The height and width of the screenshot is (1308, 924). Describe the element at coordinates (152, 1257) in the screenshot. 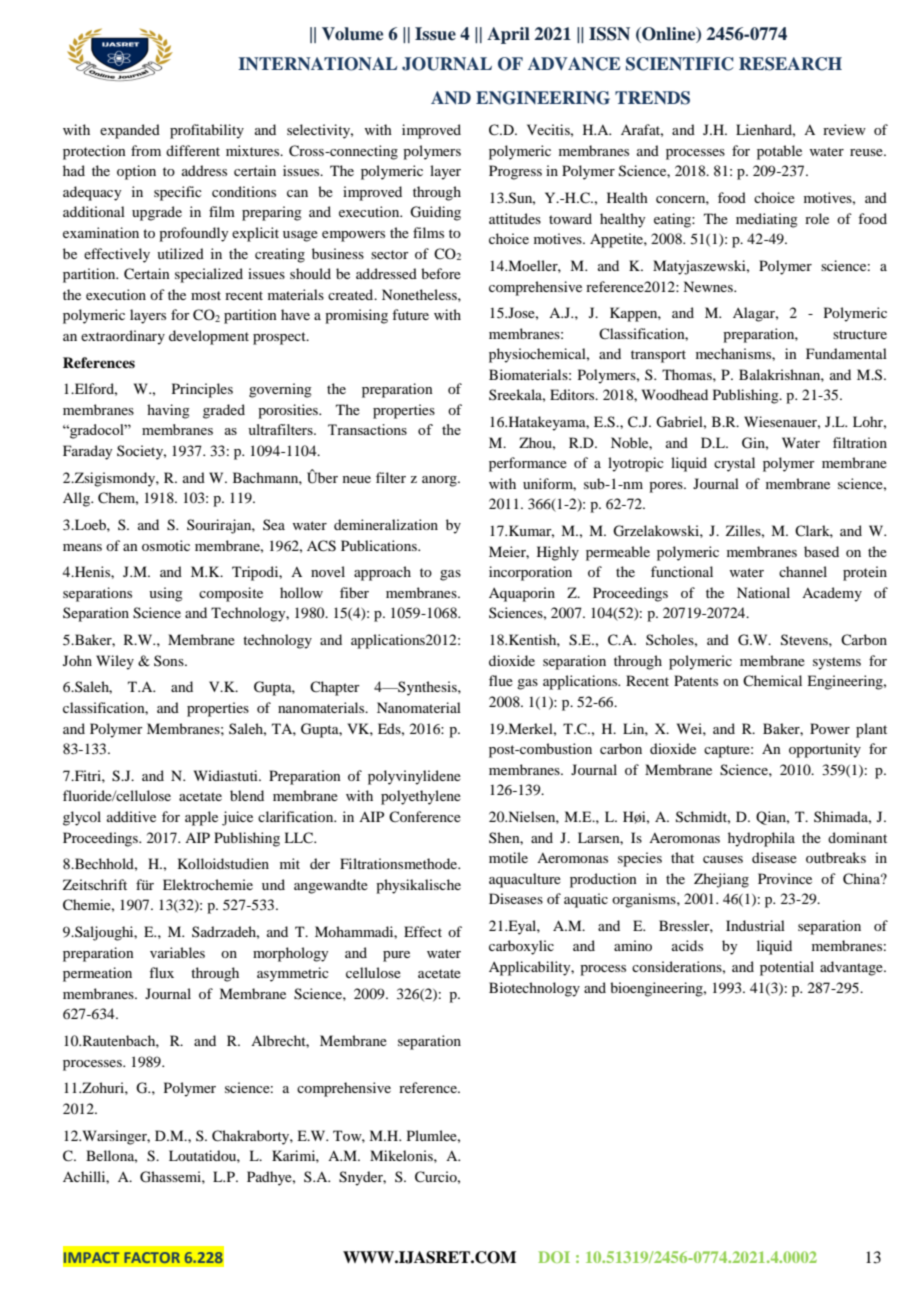

I see `FACTOR` at that location.
